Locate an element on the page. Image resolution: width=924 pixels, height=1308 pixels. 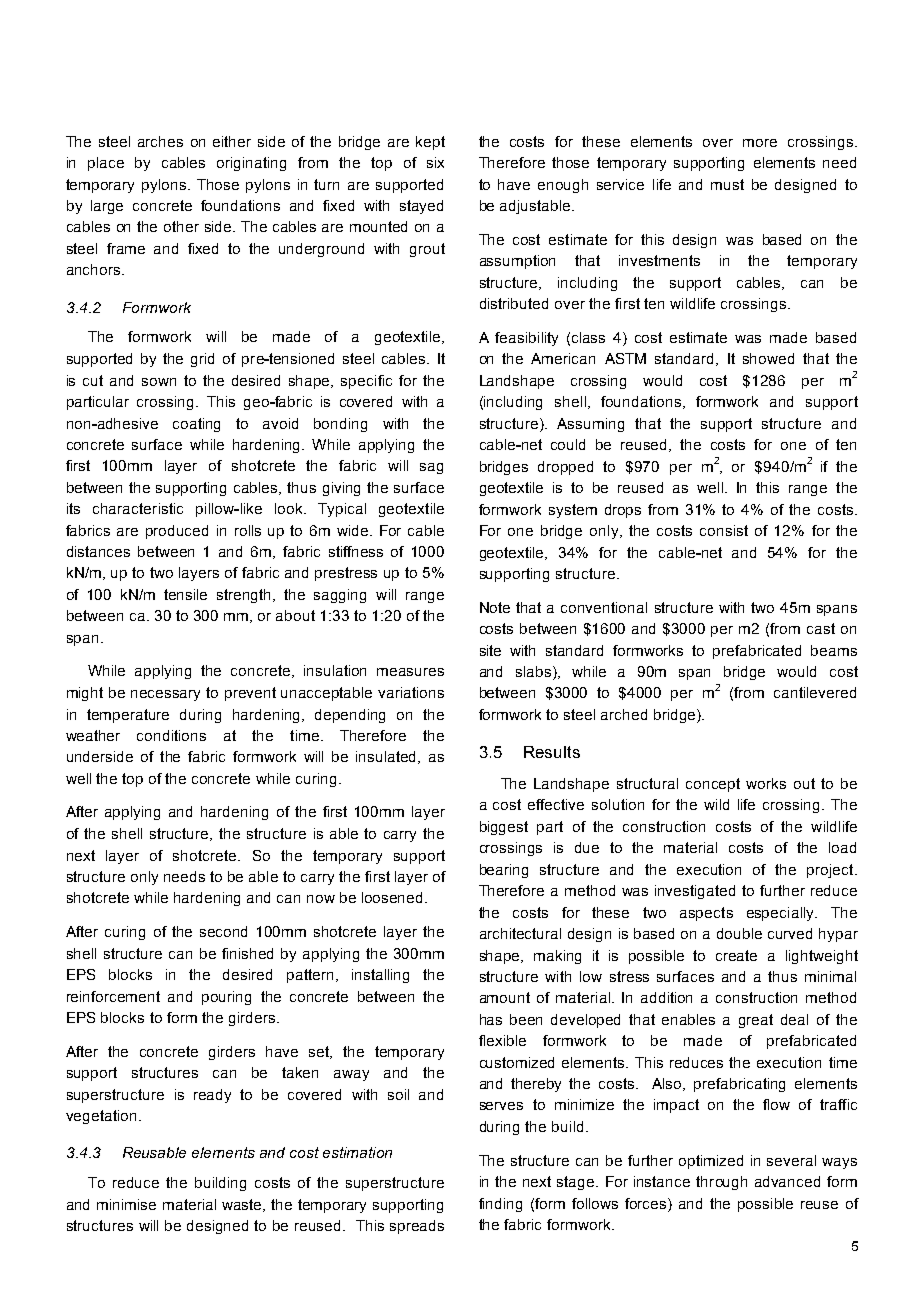
arches is located at coordinates (160, 141).
